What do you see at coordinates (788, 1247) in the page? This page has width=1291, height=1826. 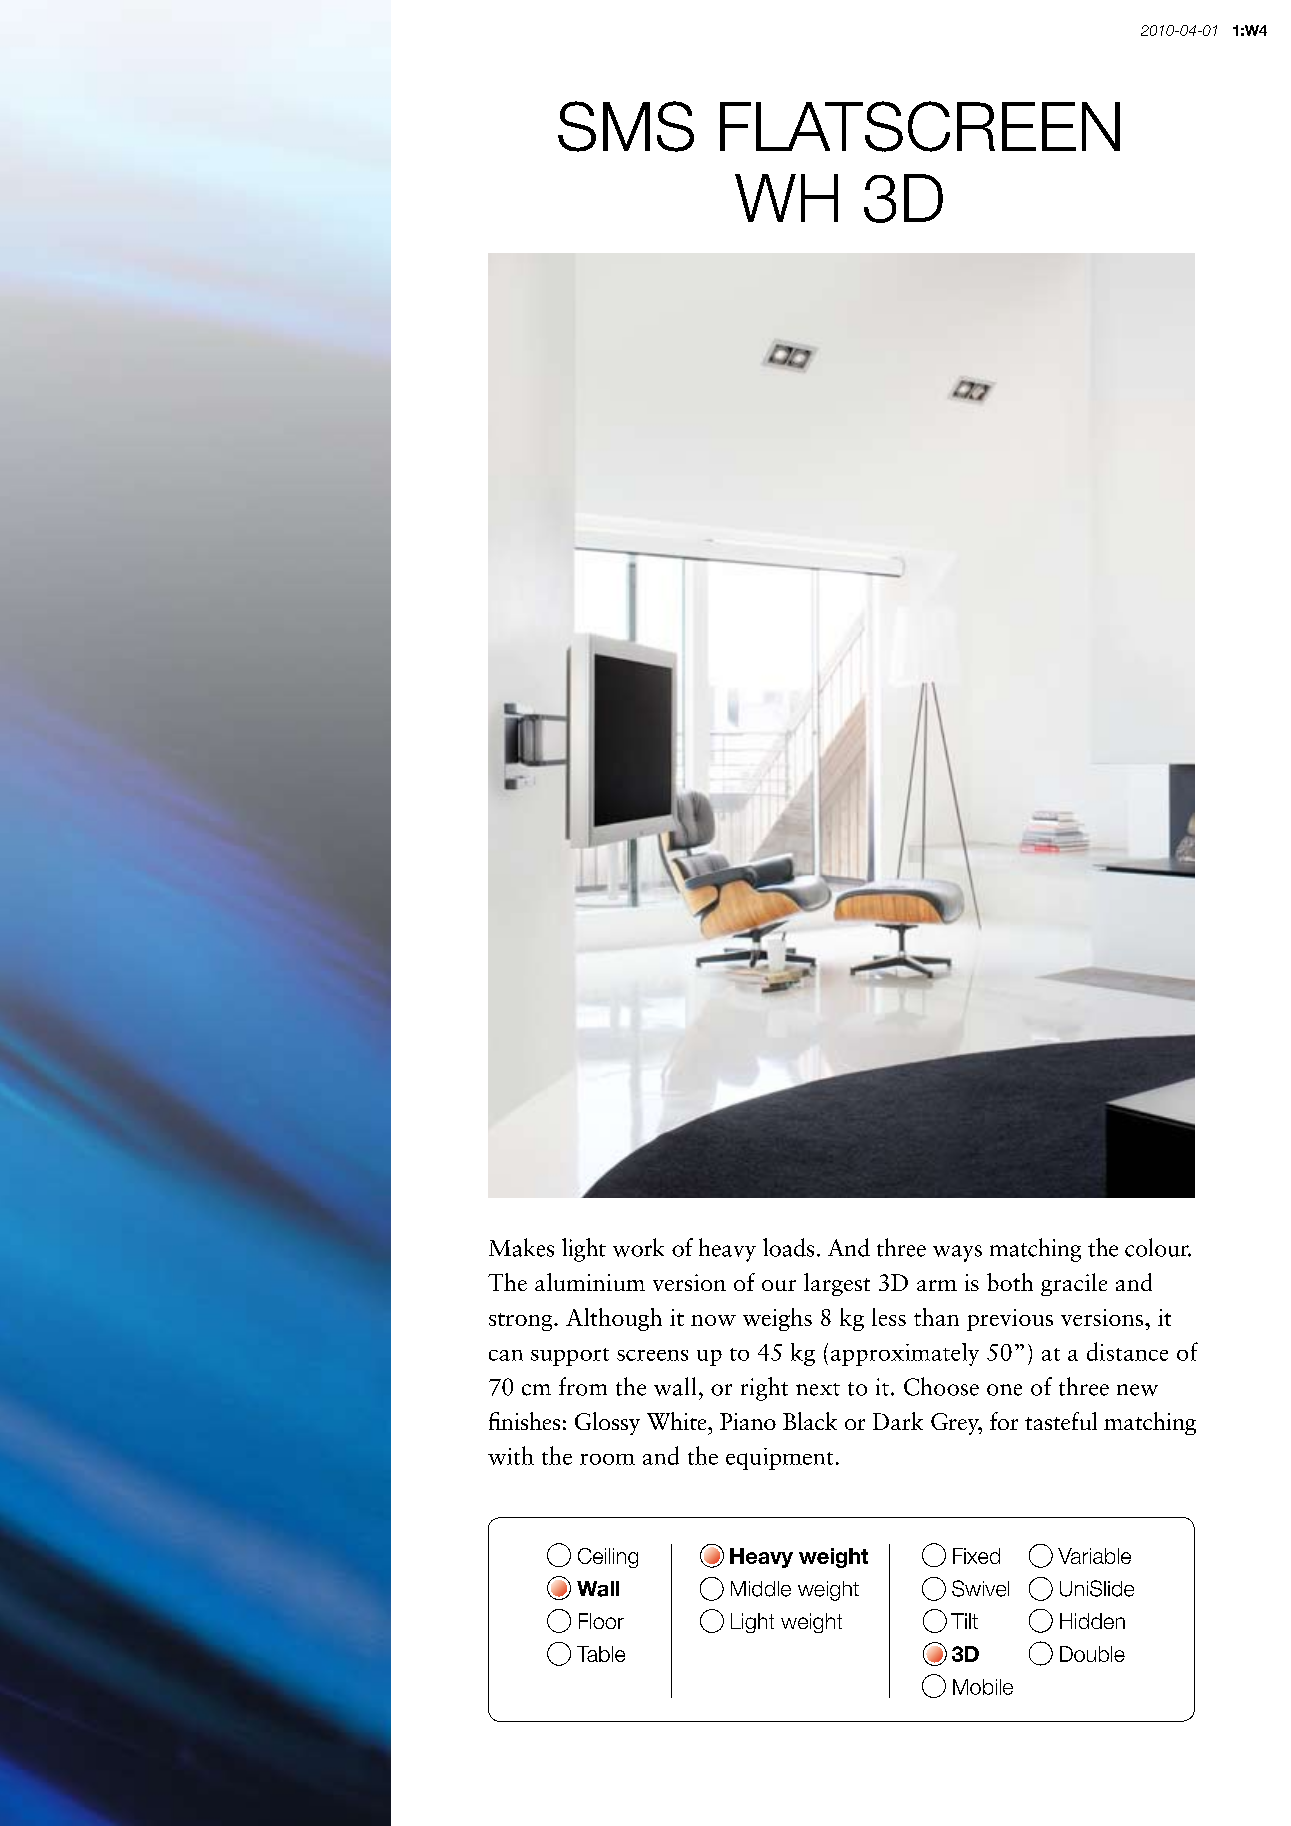 I see `loads` at bounding box center [788, 1247].
